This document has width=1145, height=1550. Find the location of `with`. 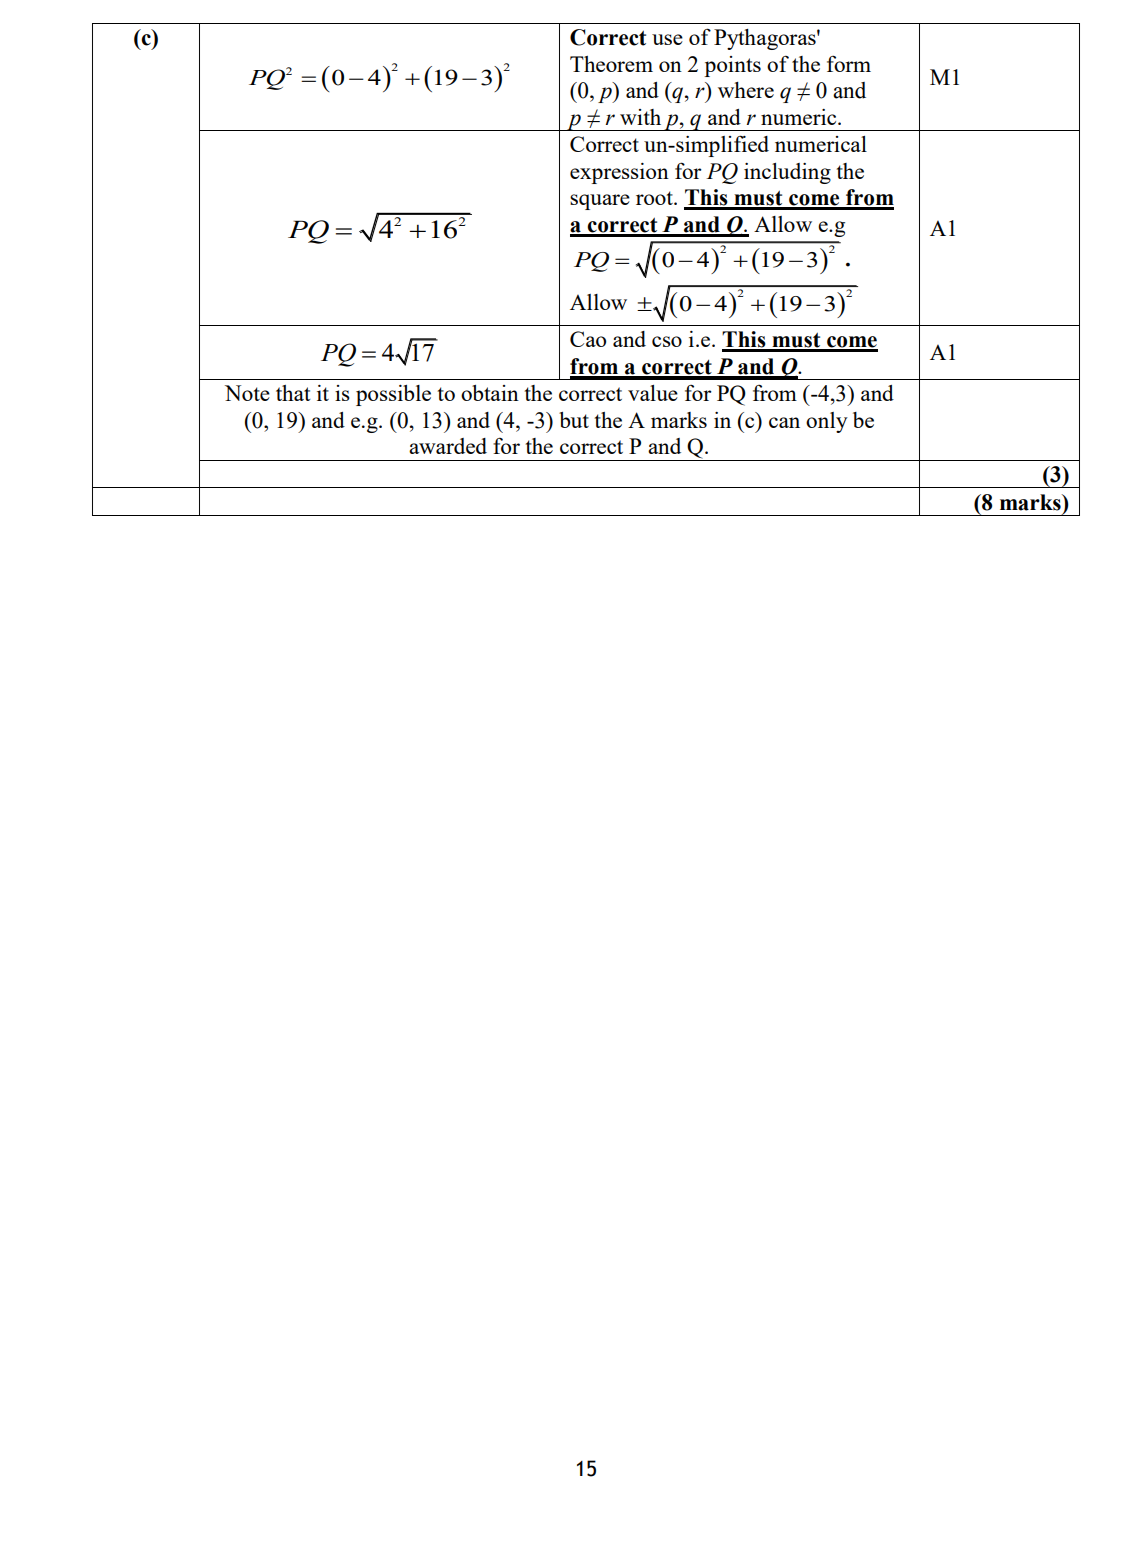

with is located at coordinates (640, 117).
